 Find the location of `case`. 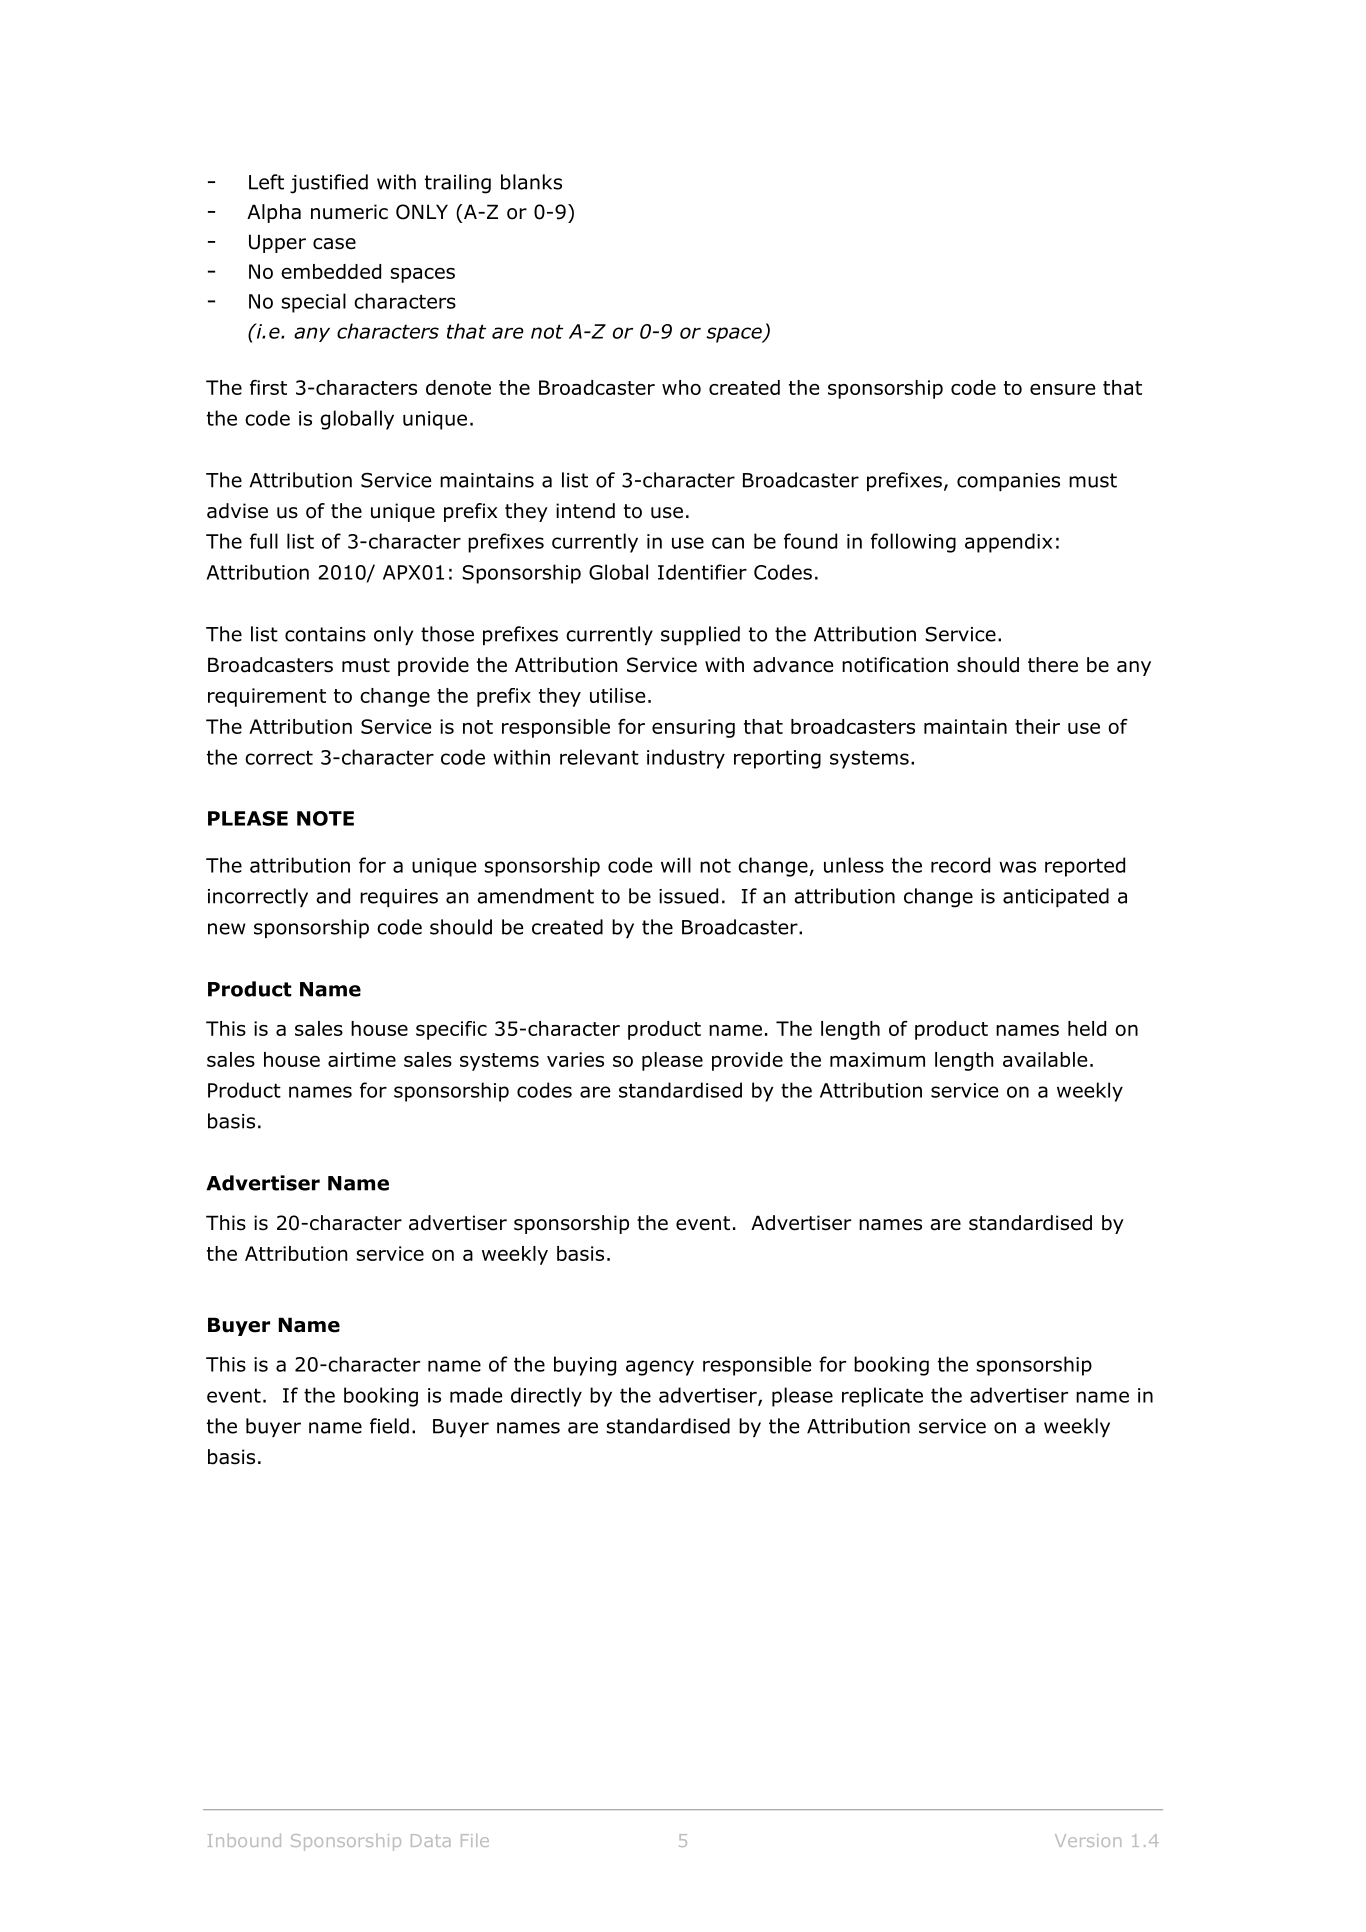

case is located at coordinates (334, 244).
